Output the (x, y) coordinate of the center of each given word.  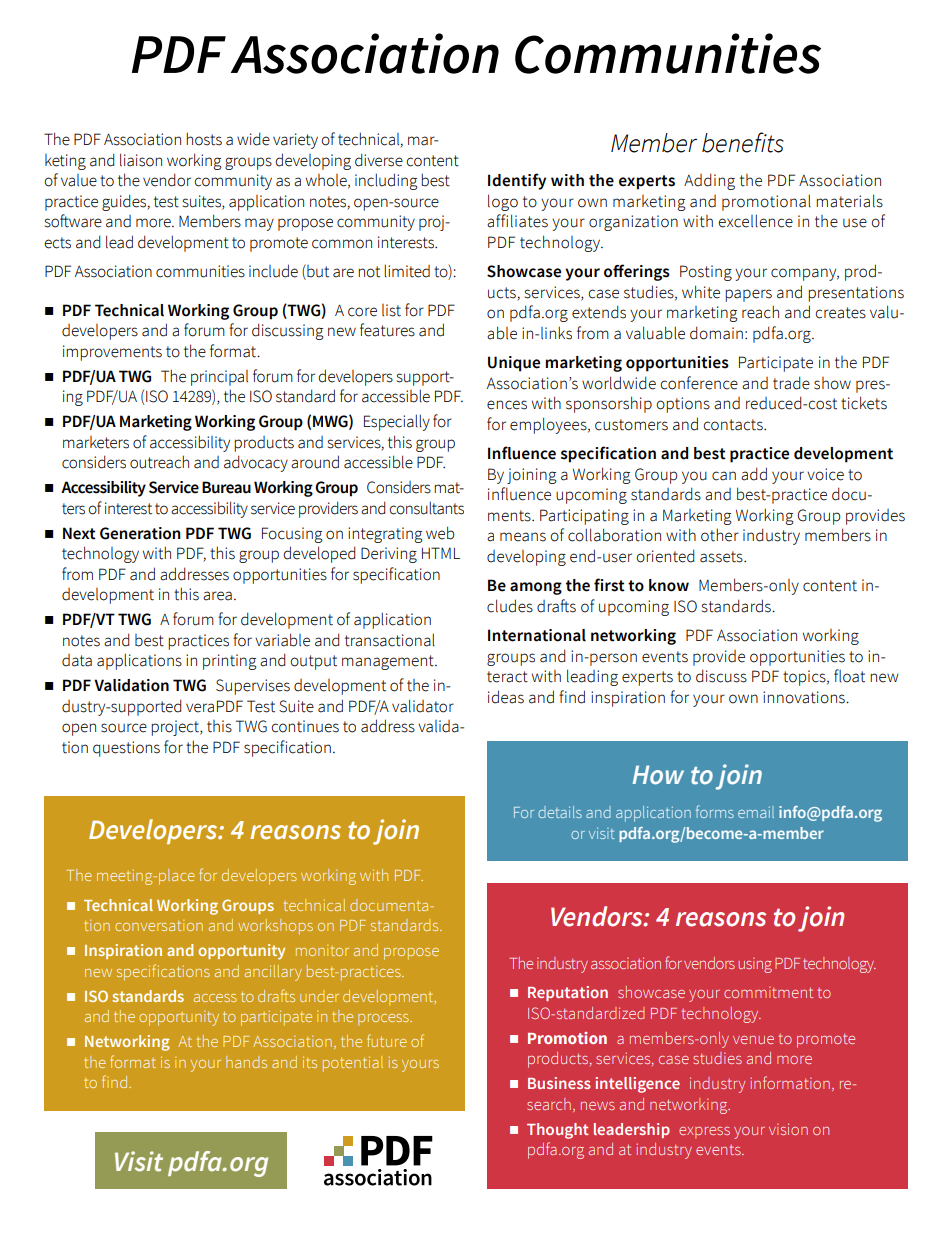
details (560, 812)
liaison (141, 160)
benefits (743, 142)
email (756, 812)
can (724, 476)
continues (305, 726)
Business (559, 1083)
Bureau (226, 487)
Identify (517, 181)
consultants (427, 508)
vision (788, 1129)
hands (246, 1062)
